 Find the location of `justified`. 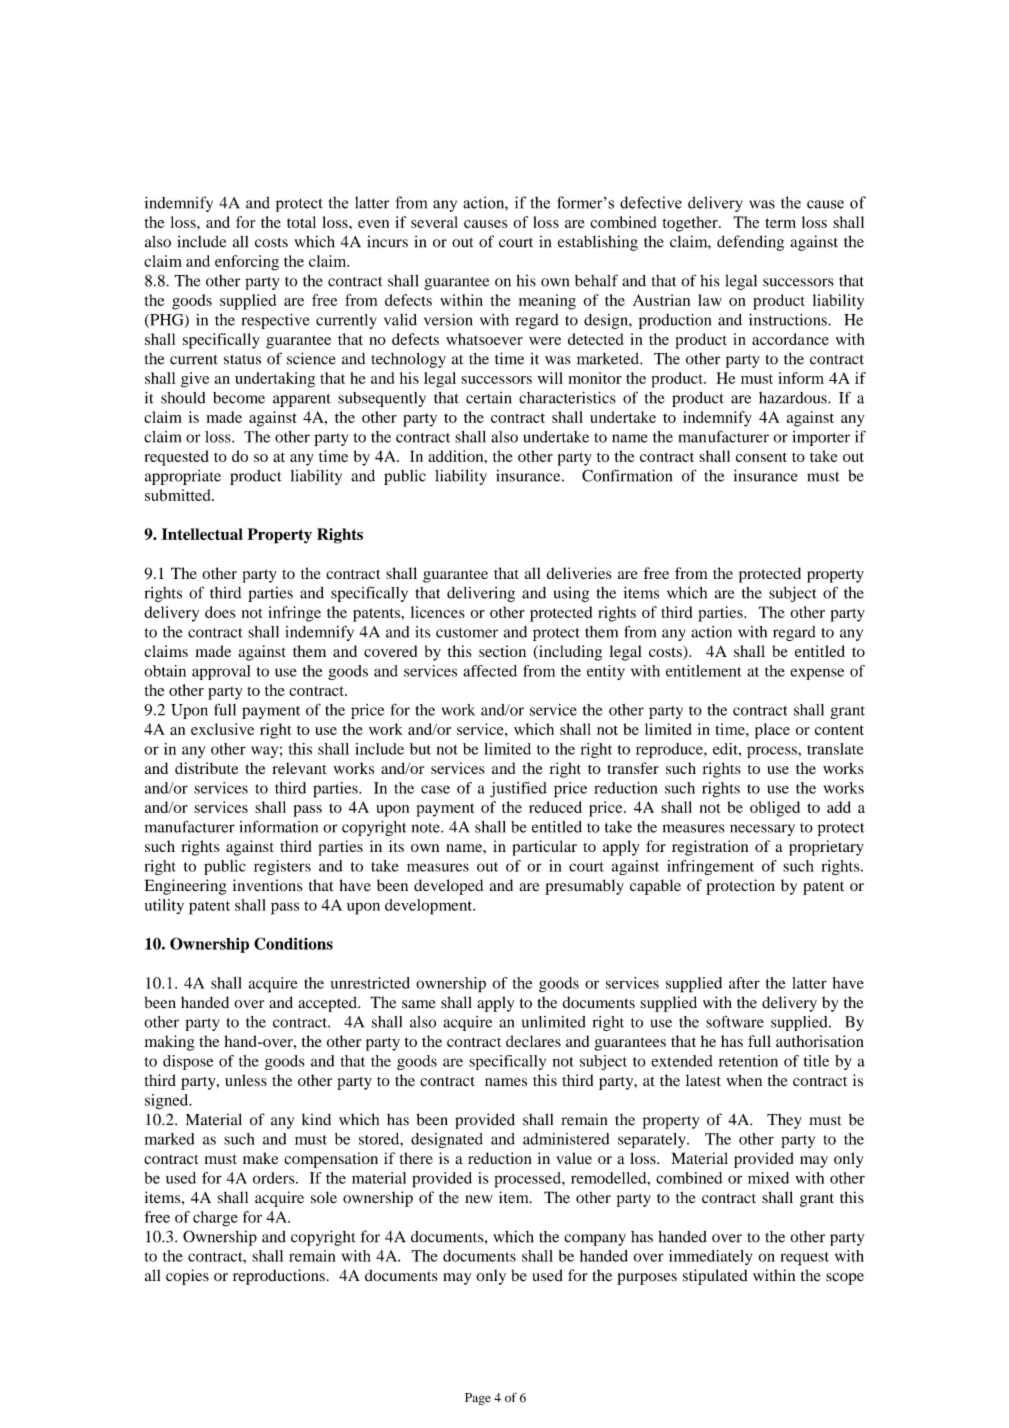

justified is located at coordinates (518, 789).
